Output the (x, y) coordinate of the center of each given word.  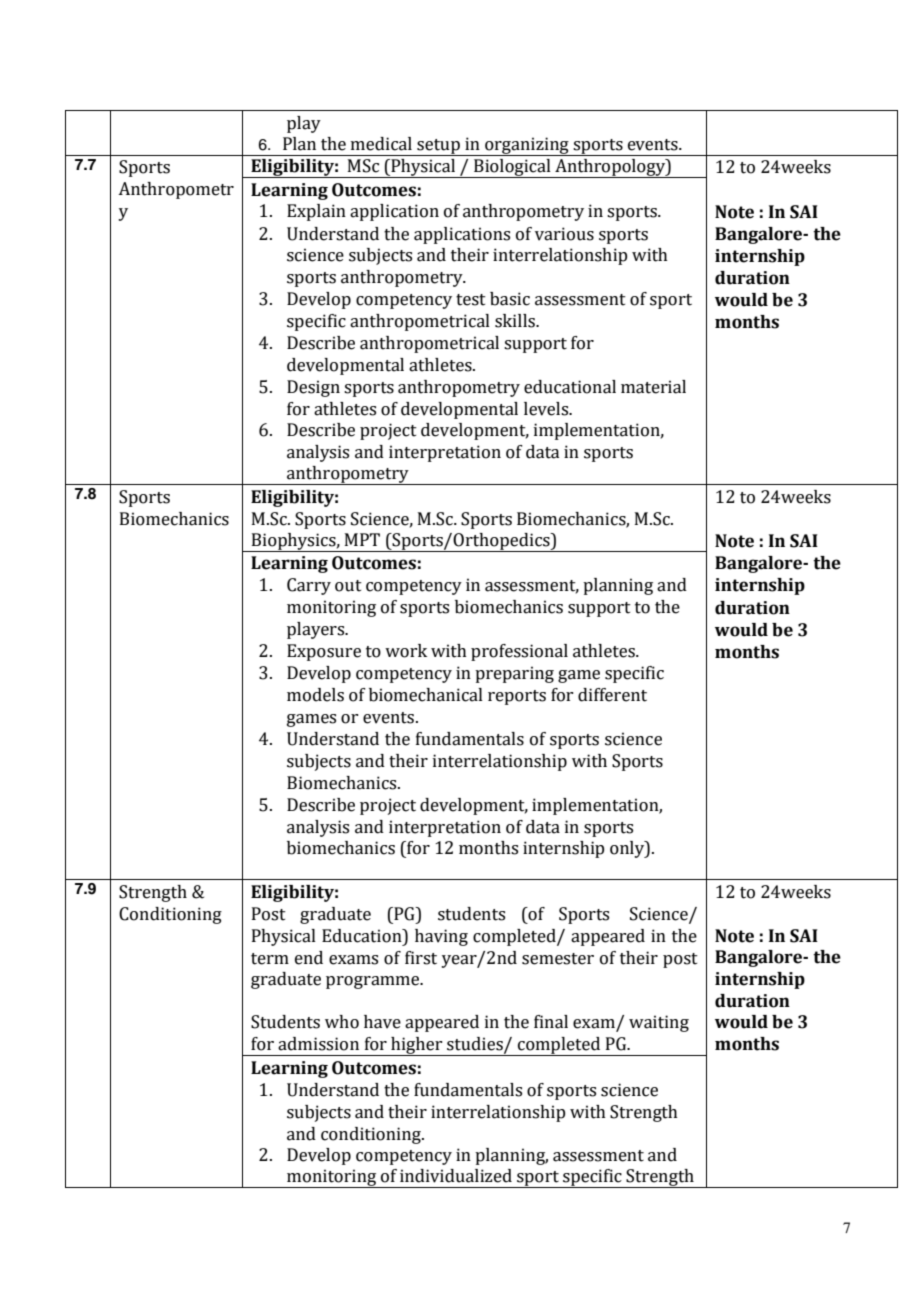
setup (438, 147)
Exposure (324, 652)
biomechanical (426, 695)
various (564, 234)
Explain (316, 212)
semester (558, 959)
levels (547, 409)
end (309, 958)
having (441, 937)
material (653, 387)
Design (313, 388)
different (612, 695)
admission (318, 1044)
